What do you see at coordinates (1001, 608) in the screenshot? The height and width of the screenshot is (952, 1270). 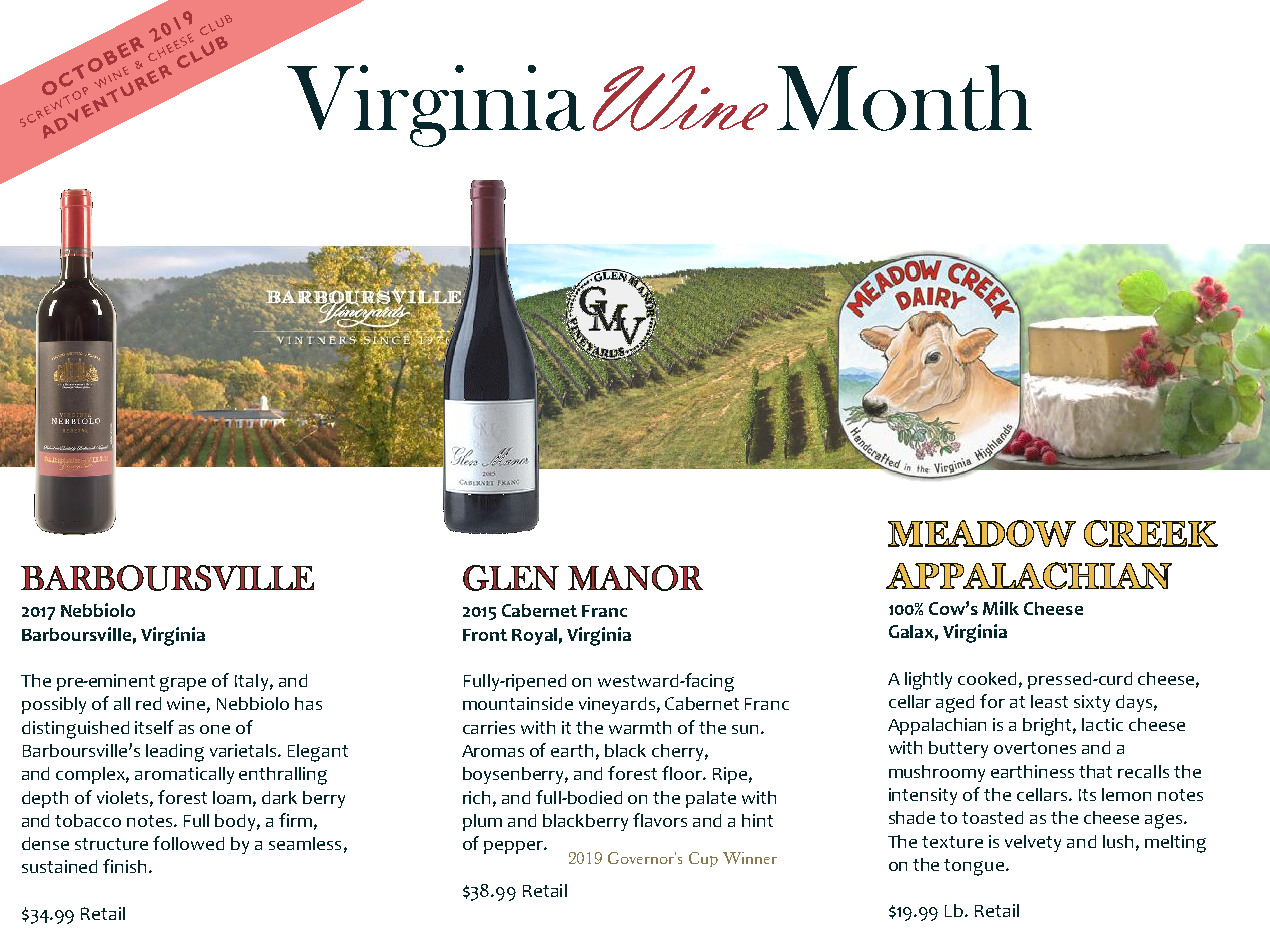 I see `Milk` at bounding box center [1001, 608].
